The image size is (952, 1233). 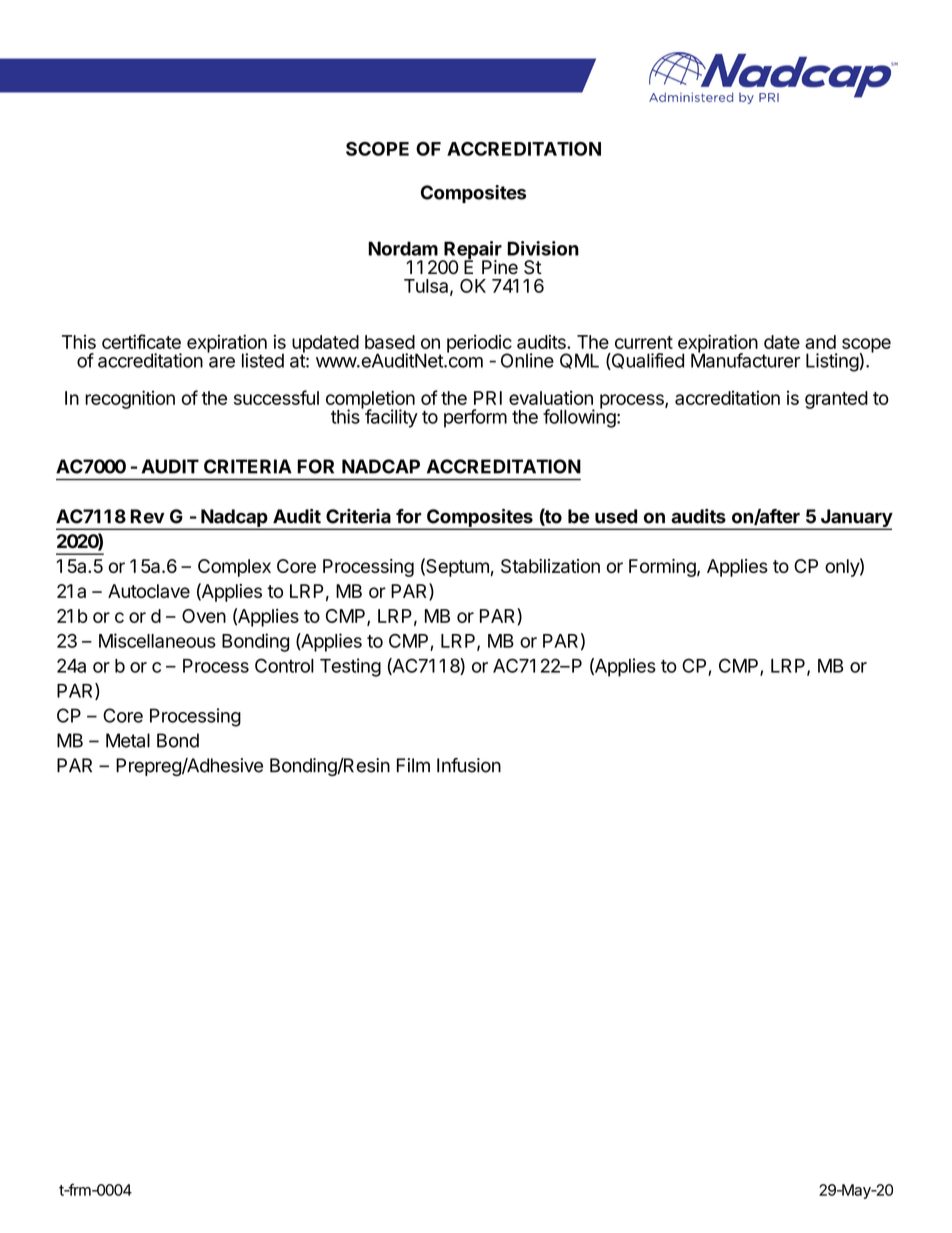 I want to click on used, so click(x=616, y=516).
